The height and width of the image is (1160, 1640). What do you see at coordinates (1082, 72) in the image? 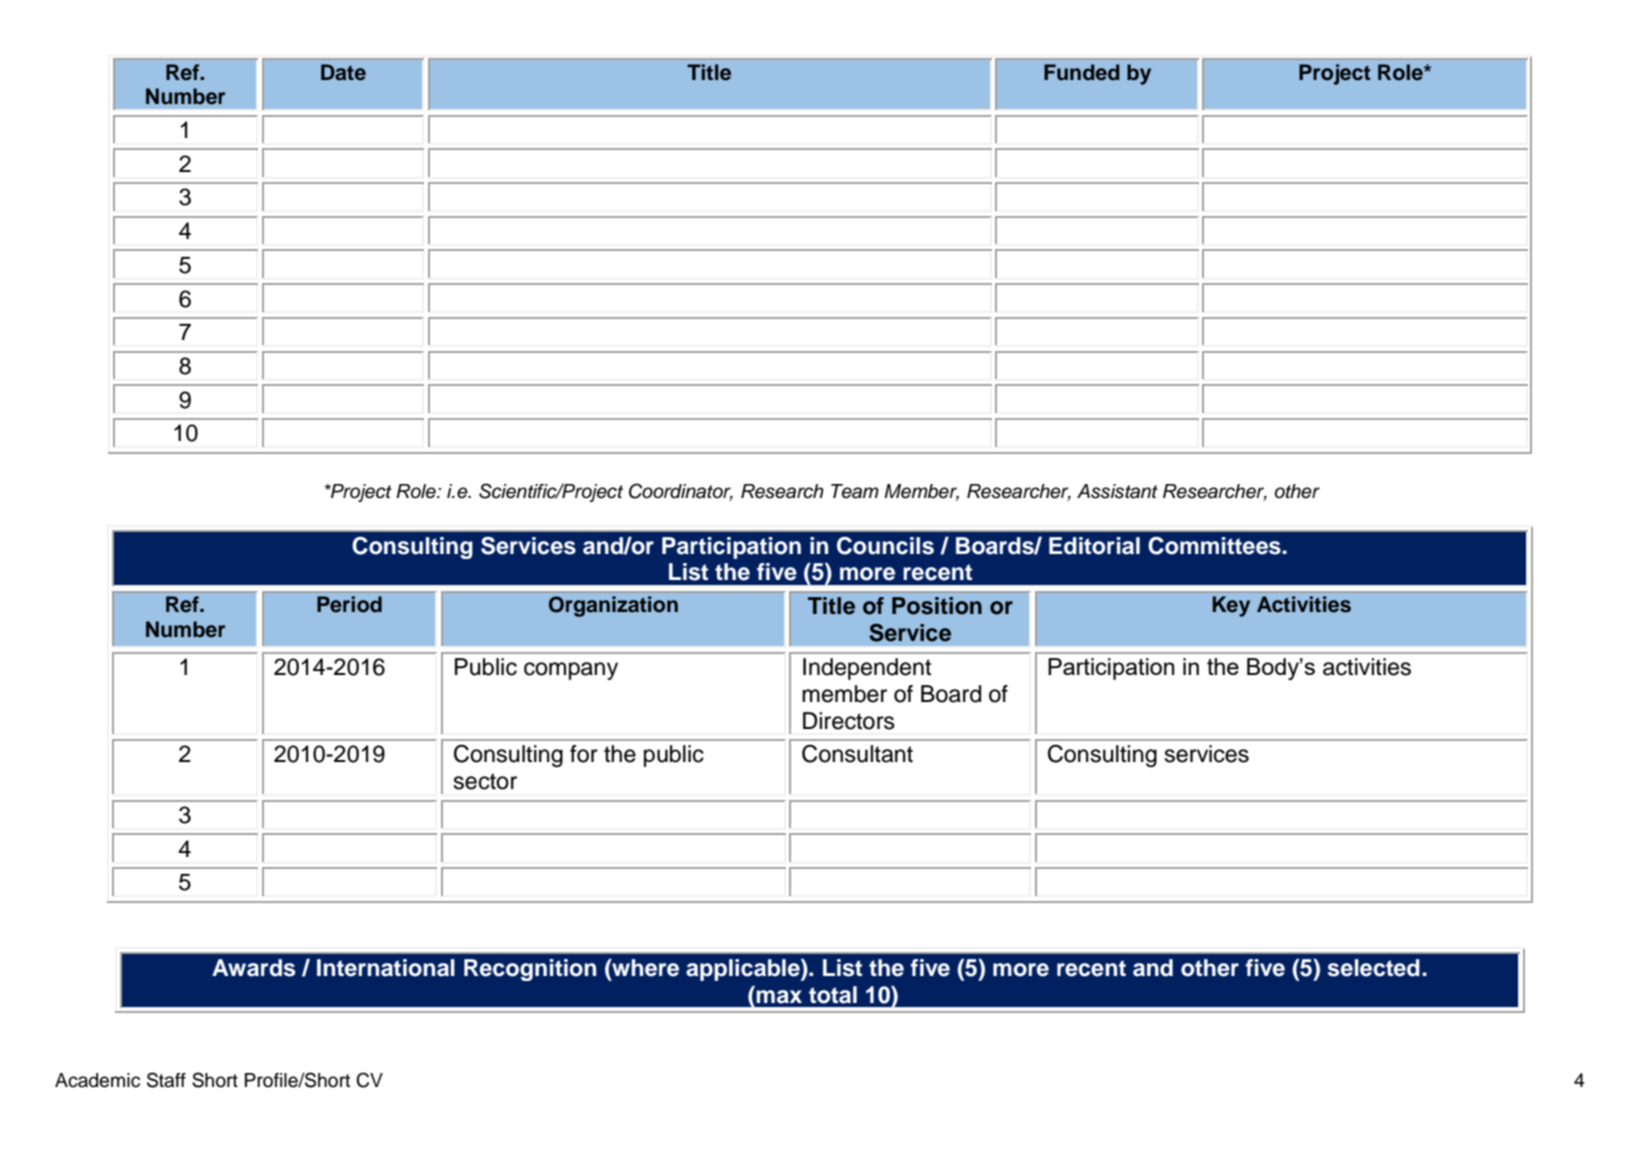
I see `Funded` at bounding box center [1082, 72].
